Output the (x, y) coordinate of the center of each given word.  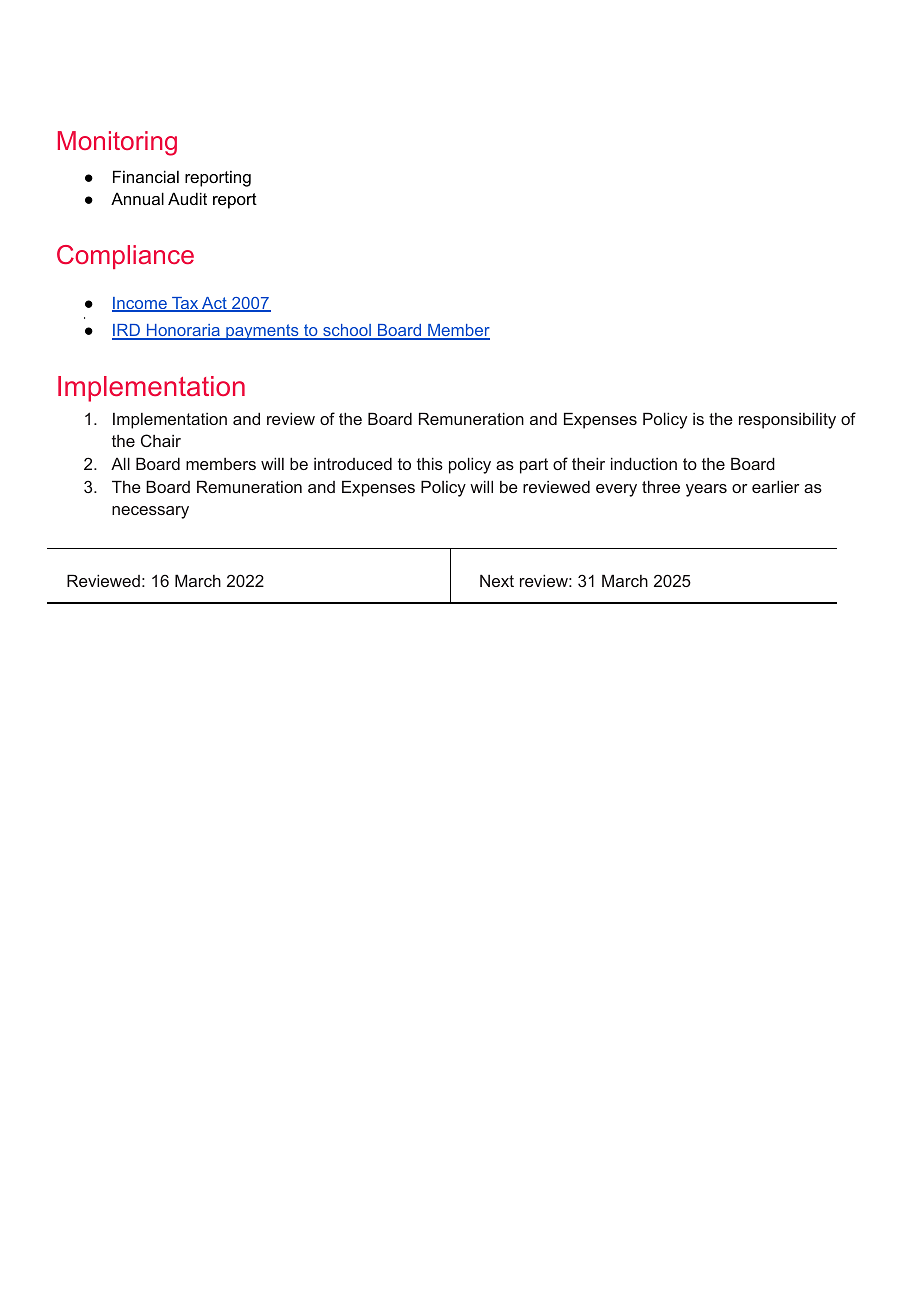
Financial (146, 176)
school (347, 332)
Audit (187, 198)
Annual (137, 198)
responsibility (787, 420)
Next (497, 580)
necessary (150, 512)
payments (262, 332)
